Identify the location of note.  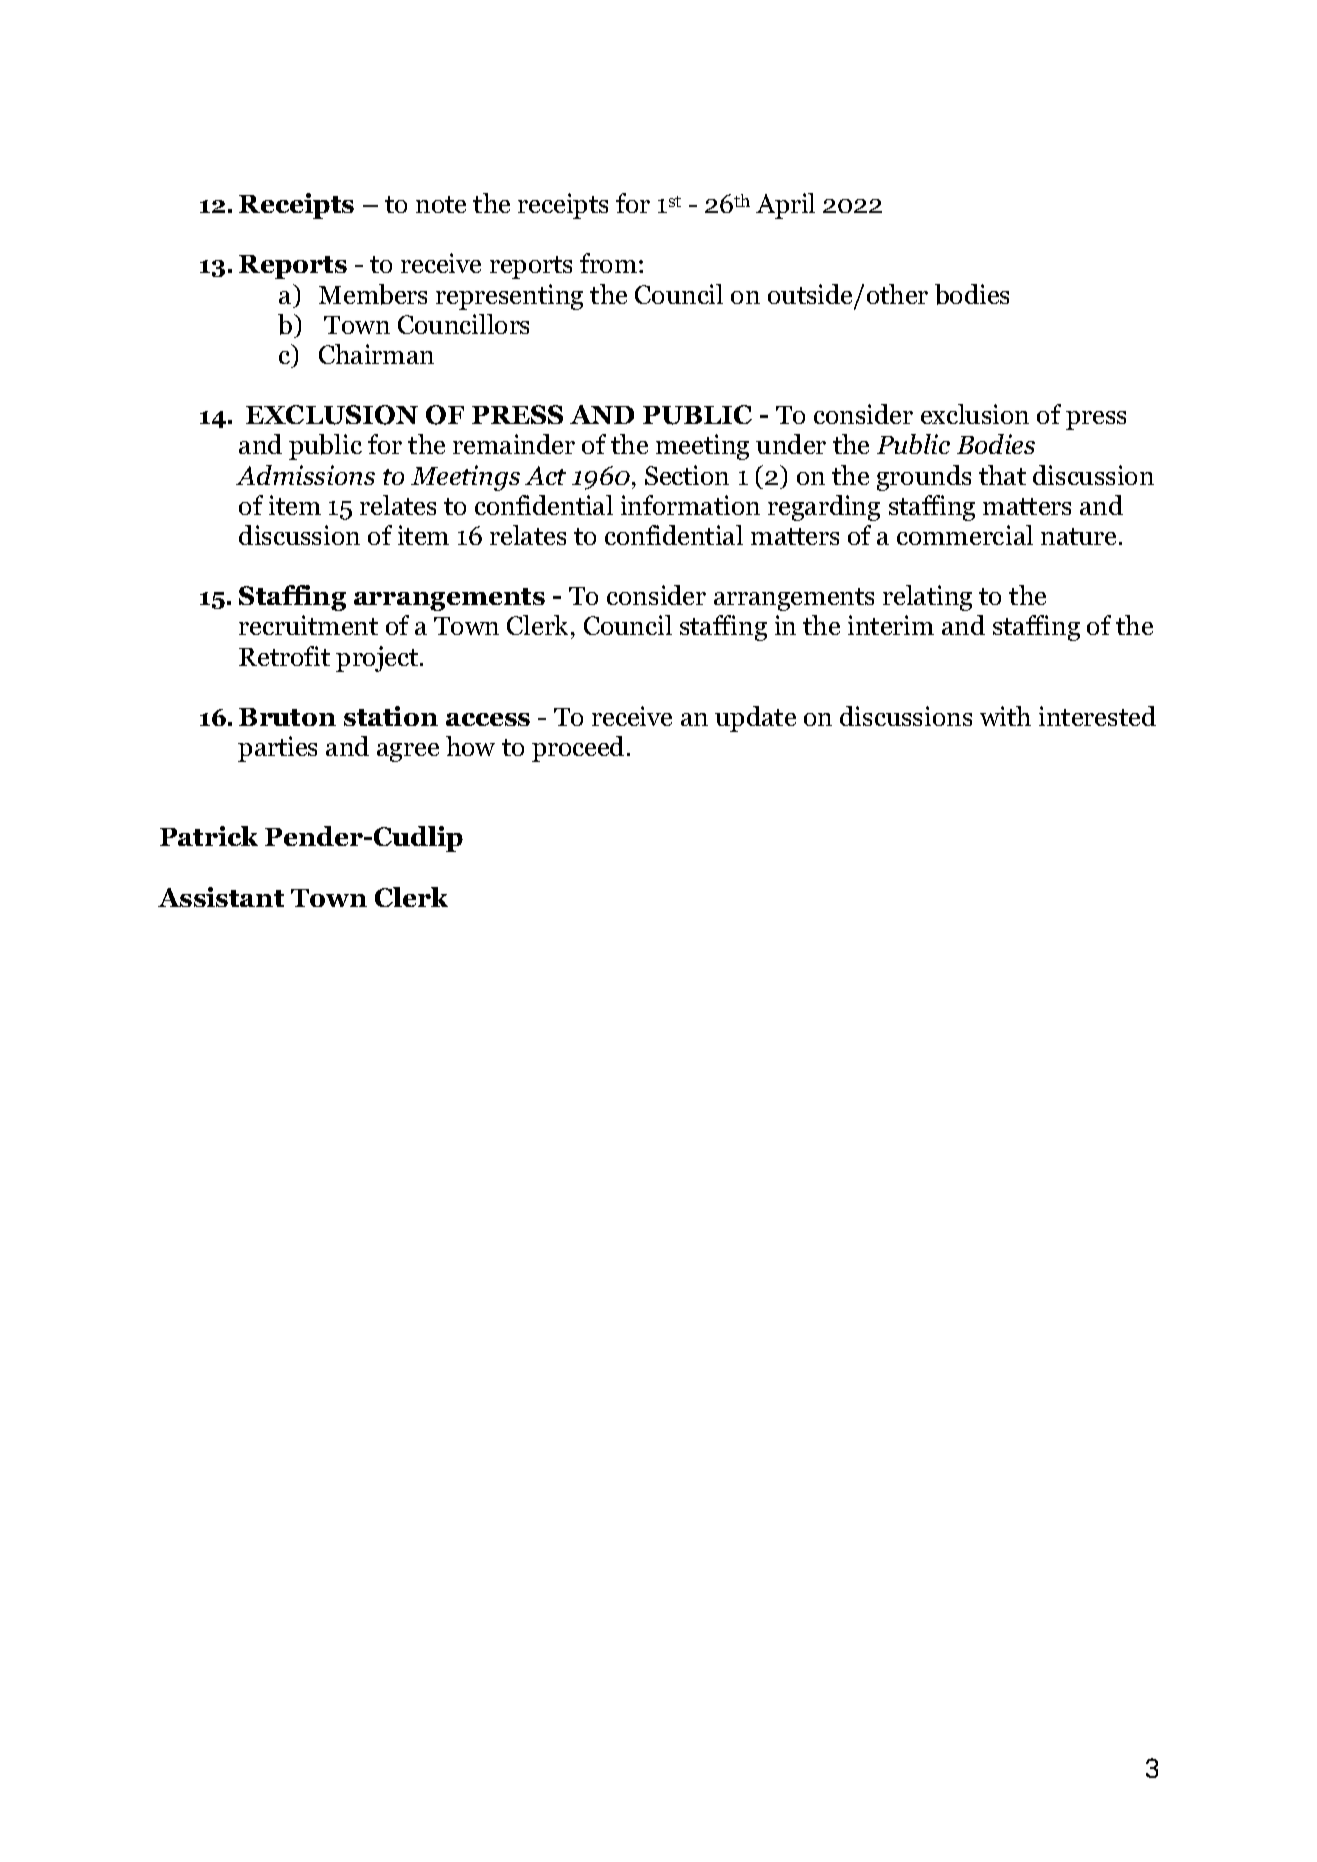
(441, 204).
